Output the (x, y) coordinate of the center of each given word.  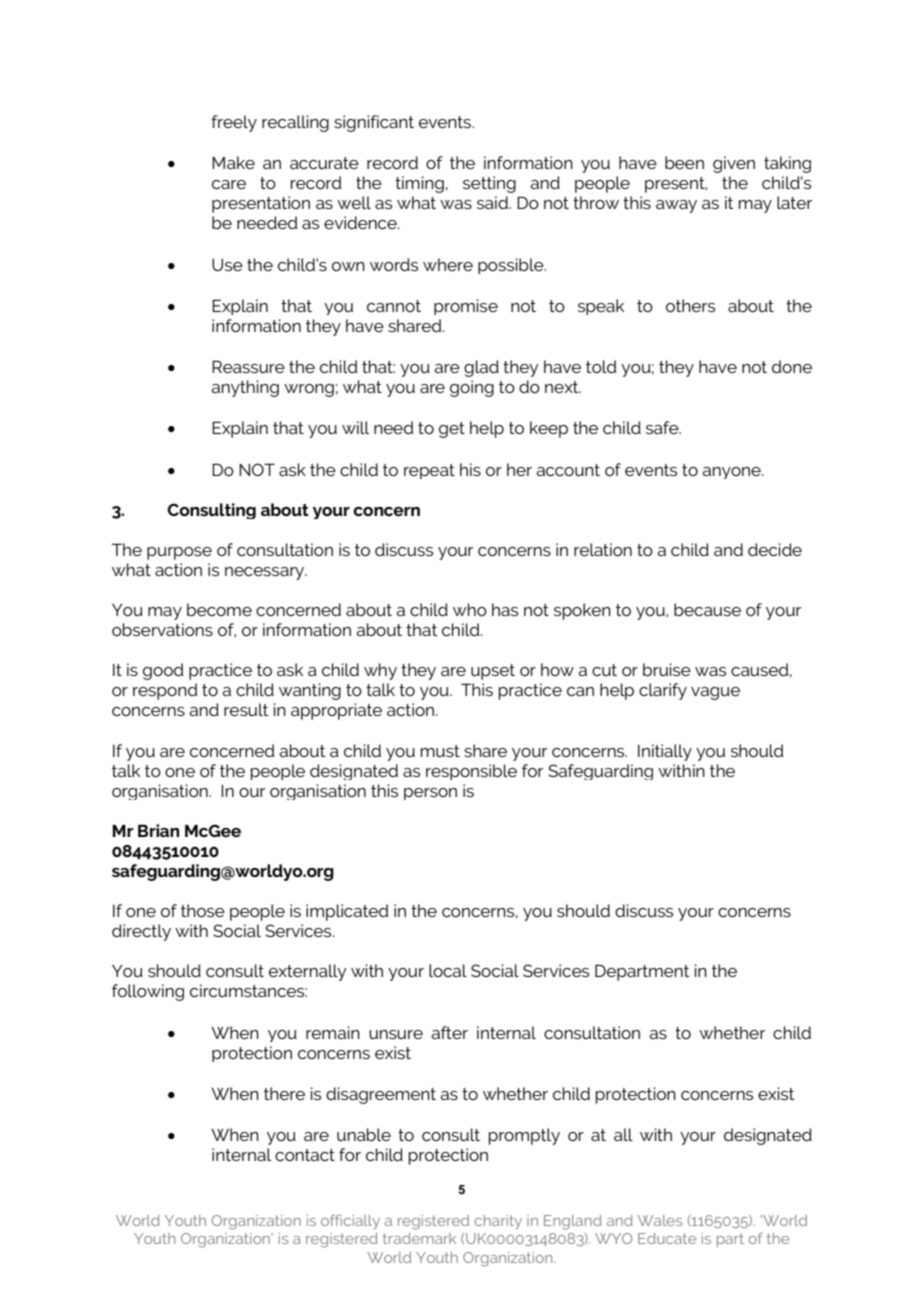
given (734, 164)
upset (493, 672)
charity (498, 1222)
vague (715, 693)
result (246, 709)
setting (489, 184)
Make (233, 162)
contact (305, 1155)
